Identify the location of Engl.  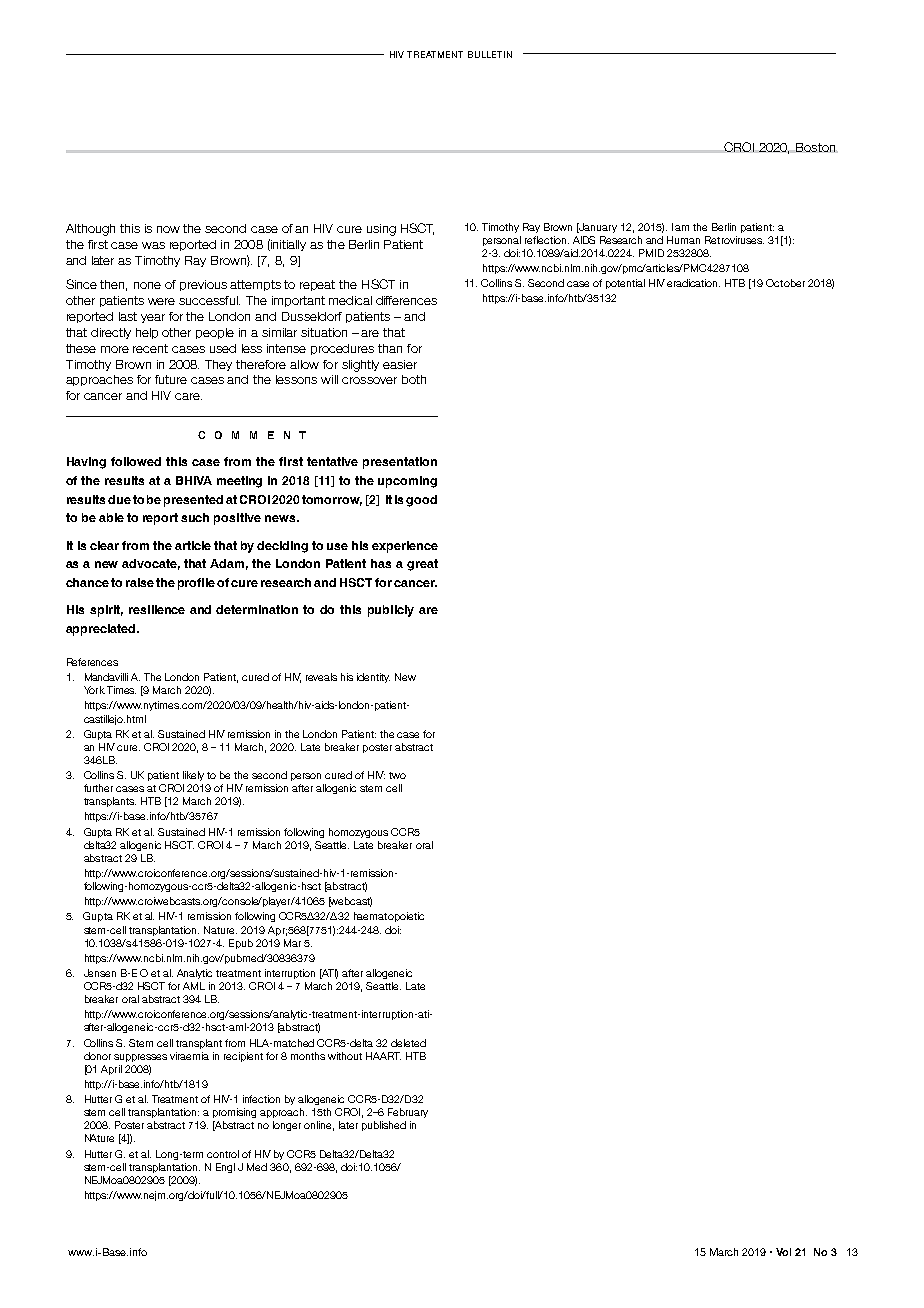
(225, 1168).
